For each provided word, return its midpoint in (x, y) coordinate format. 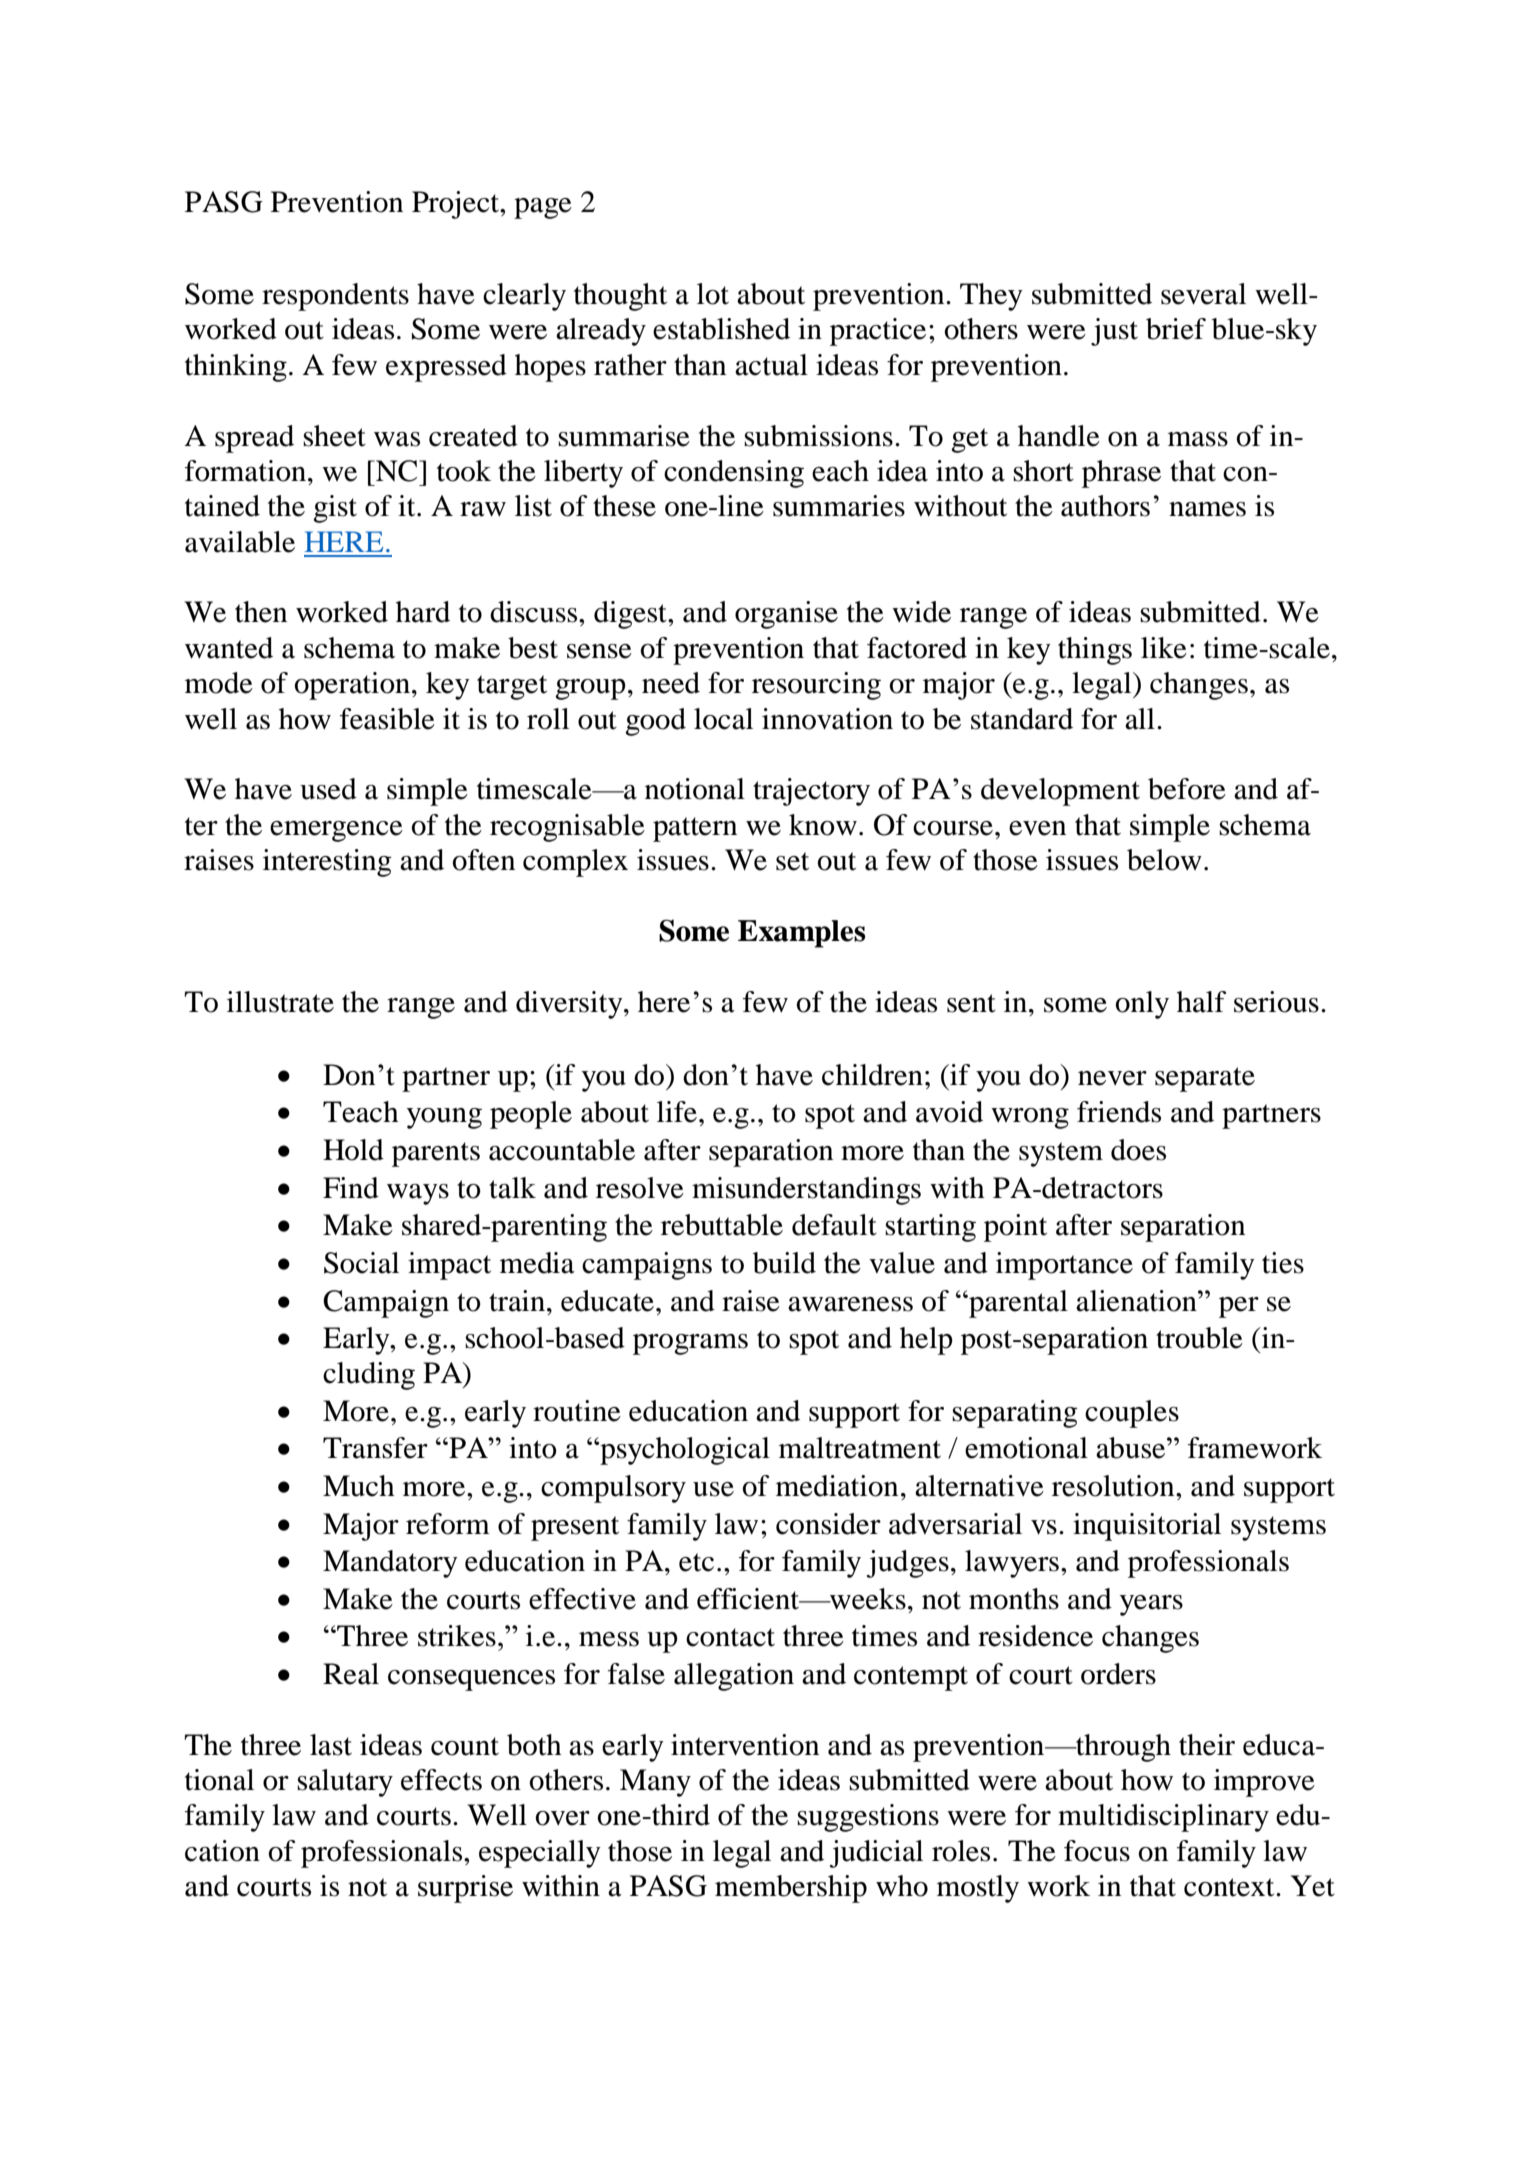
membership (791, 1889)
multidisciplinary (1163, 1818)
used (328, 789)
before (1187, 789)
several (1203, 294)
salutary (345, 1783)
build (784, 1263)
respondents (335, 297)
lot (713, 294)
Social (361, 1263)
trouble (1199, 1338)
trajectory (811, 792)
